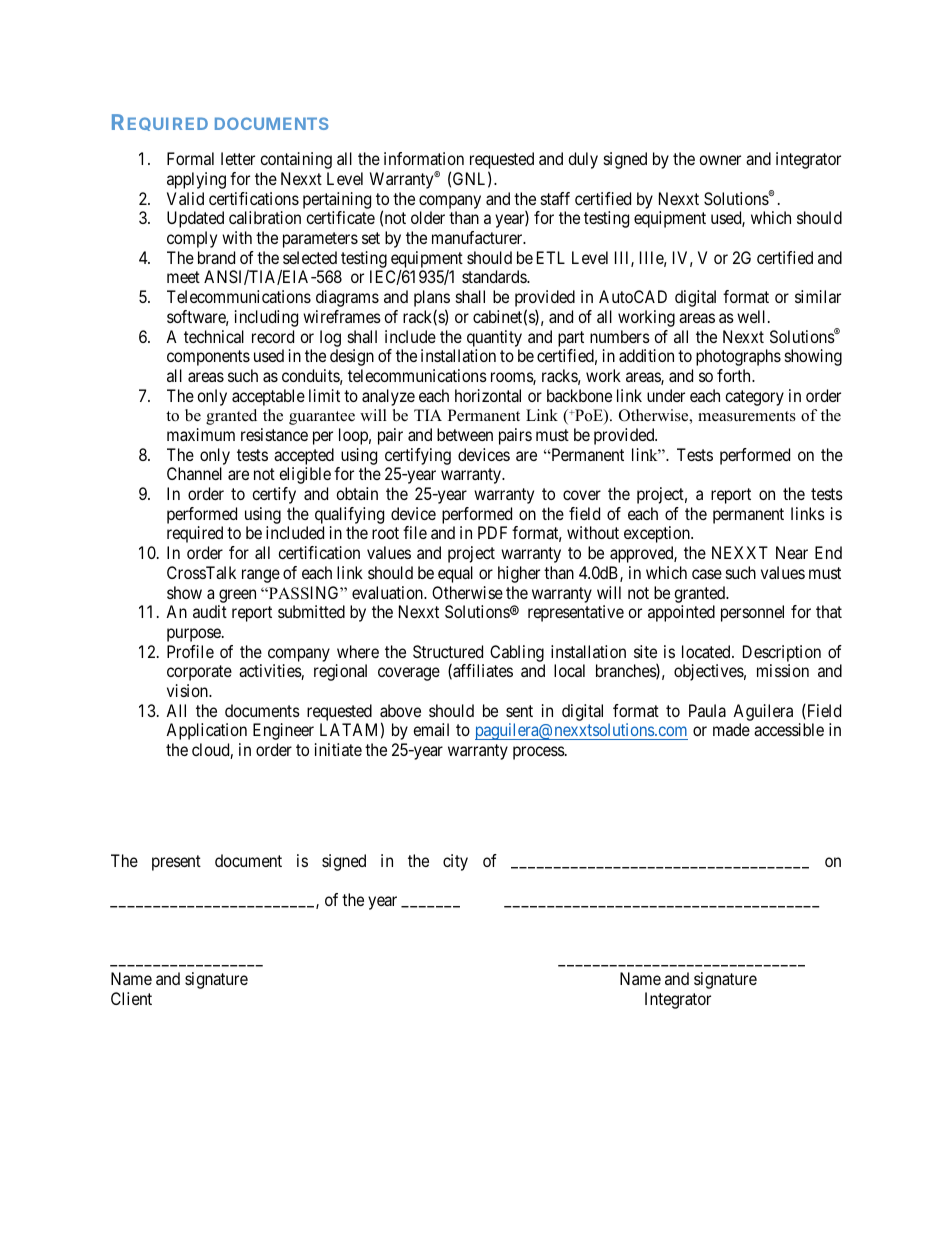 The image size is (952, 1233). I want to click on city, so click(455, 862).
